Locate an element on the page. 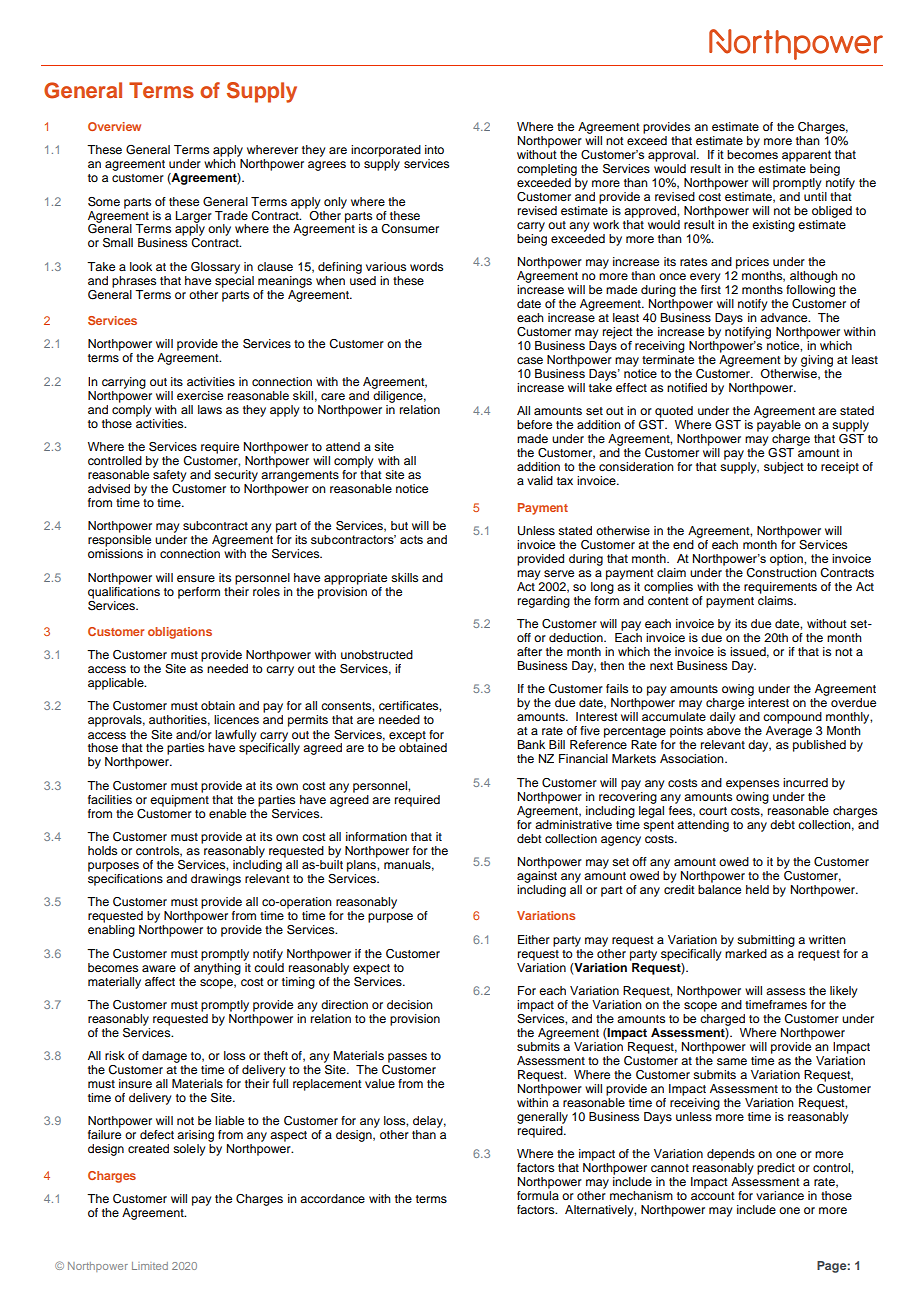 The image size is (924, 1308). Limited is located at coordinates (150, 1266).
